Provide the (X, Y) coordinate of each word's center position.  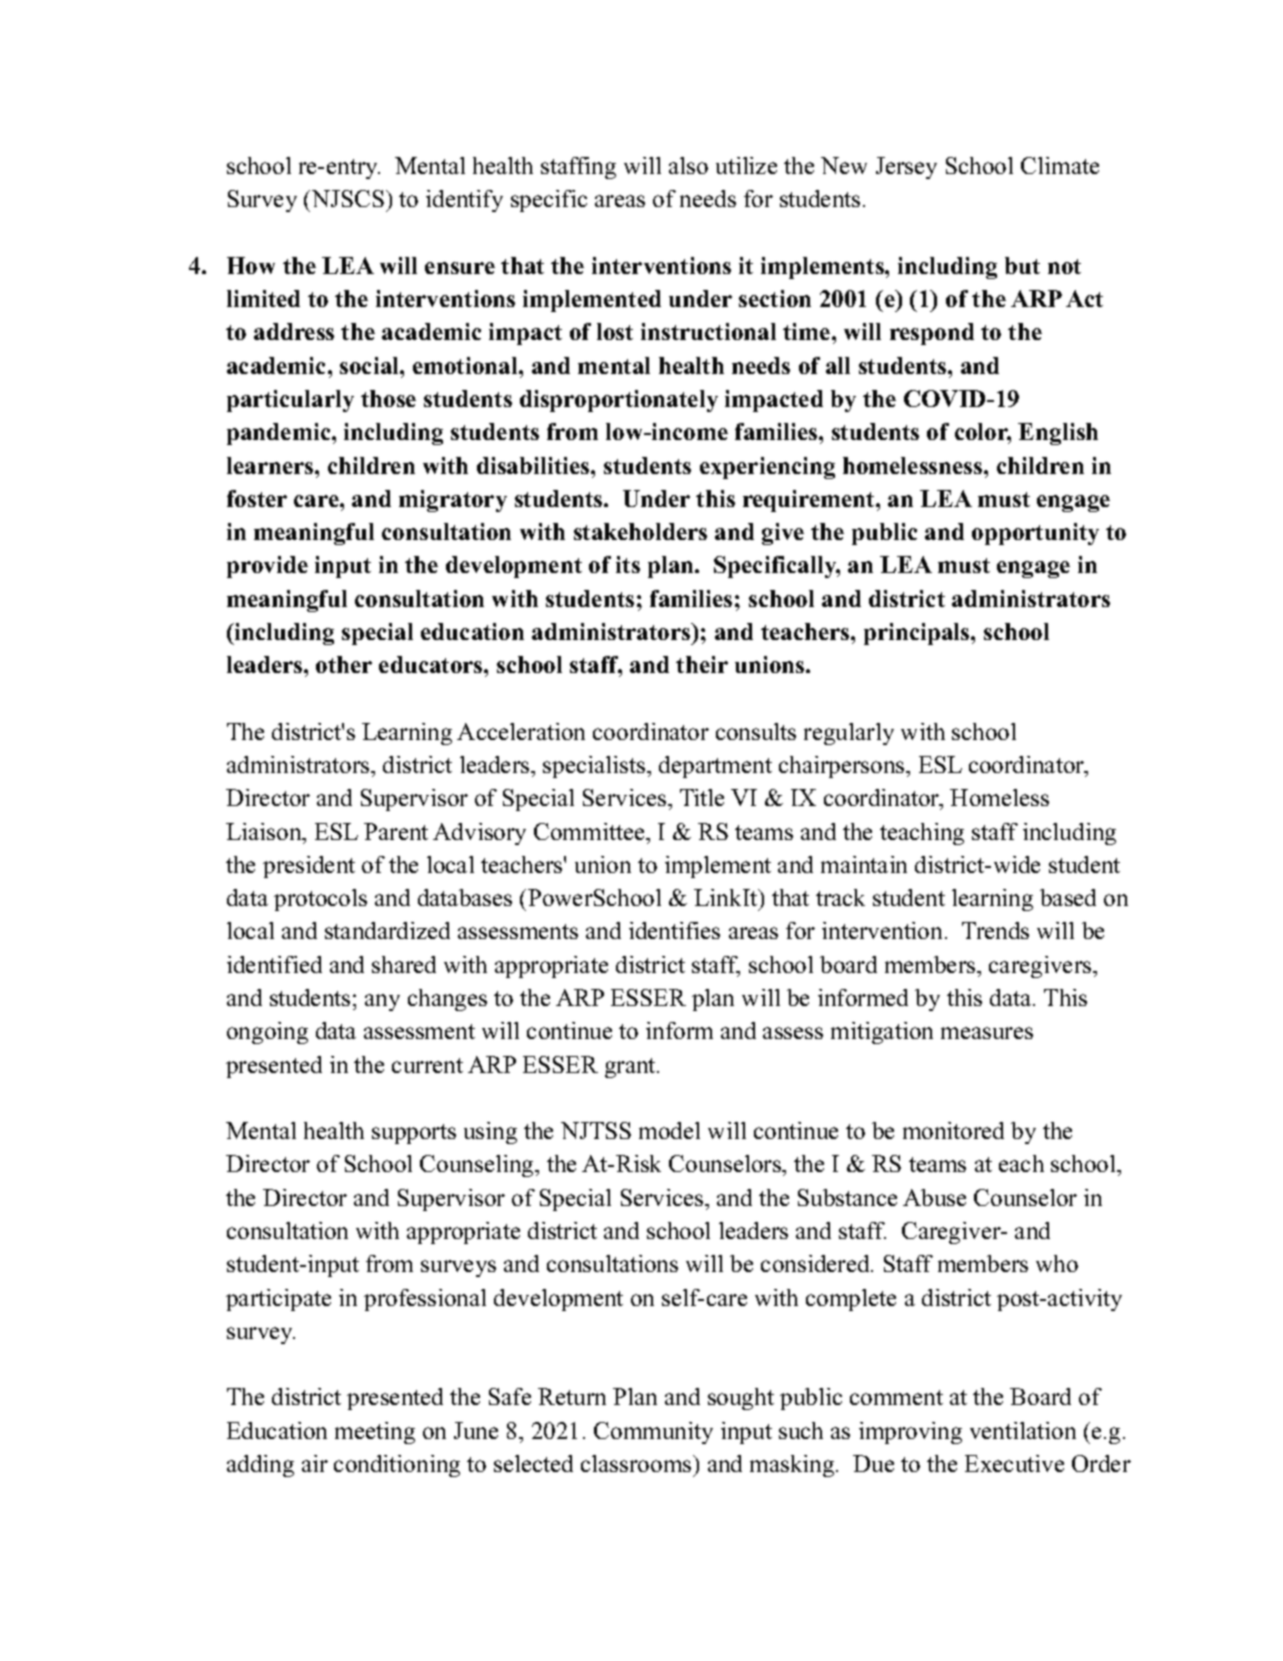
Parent (396, 831)
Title (702, 797)
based (1068, 897)
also (688, 165)
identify (464, 201)
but (1022, 265)
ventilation (1023, 1430)
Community (653, 1433)
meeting (375, 1433)
